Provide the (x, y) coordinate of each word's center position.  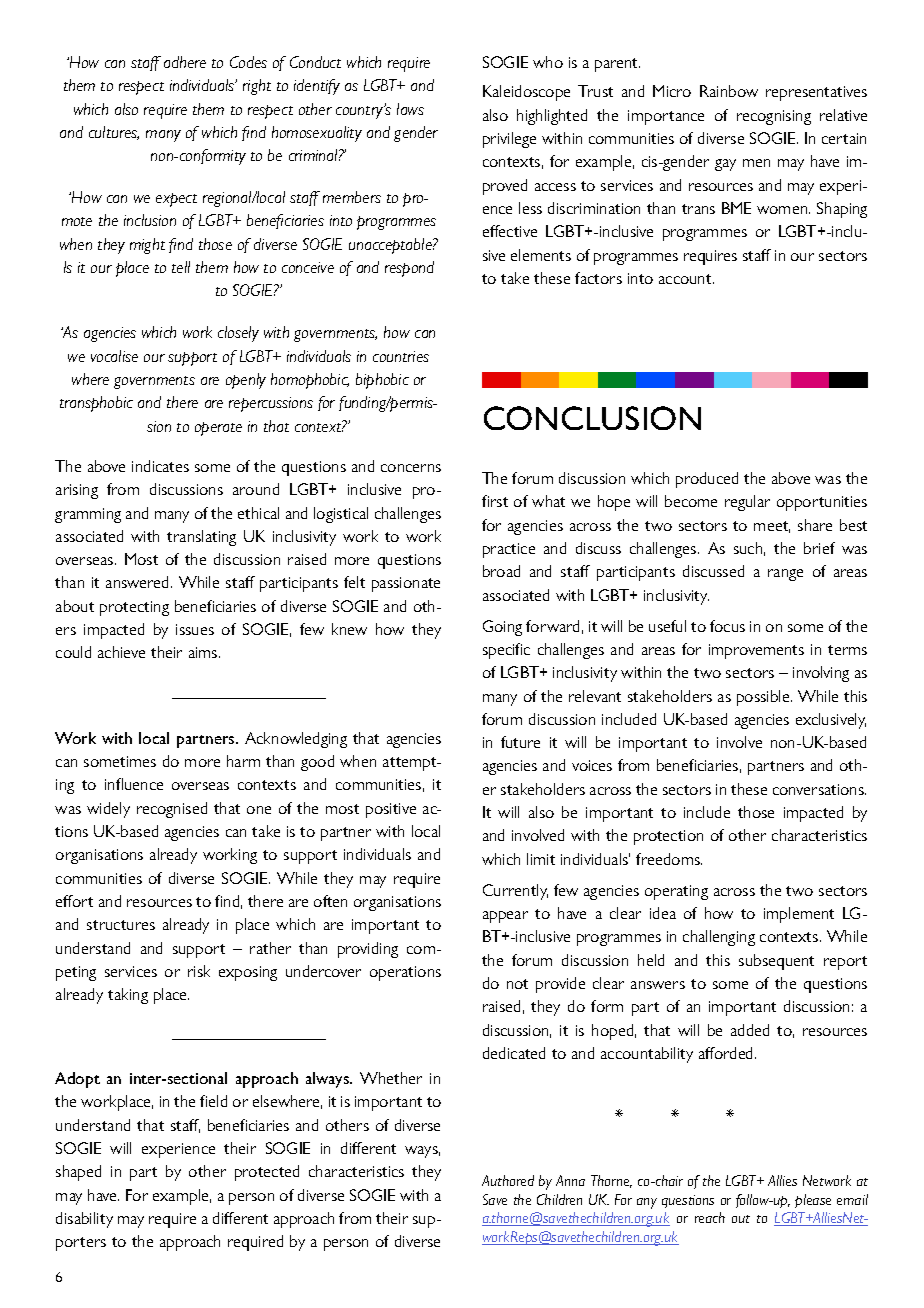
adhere (185, 62)
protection (668, 837)
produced (707, 480)
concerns (411, 468)
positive (391, 810)
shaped (78, 1173)
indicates (160, 466)
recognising (774, 117)
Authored (508, 1180)
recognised (172, 810)
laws (410, 109)
